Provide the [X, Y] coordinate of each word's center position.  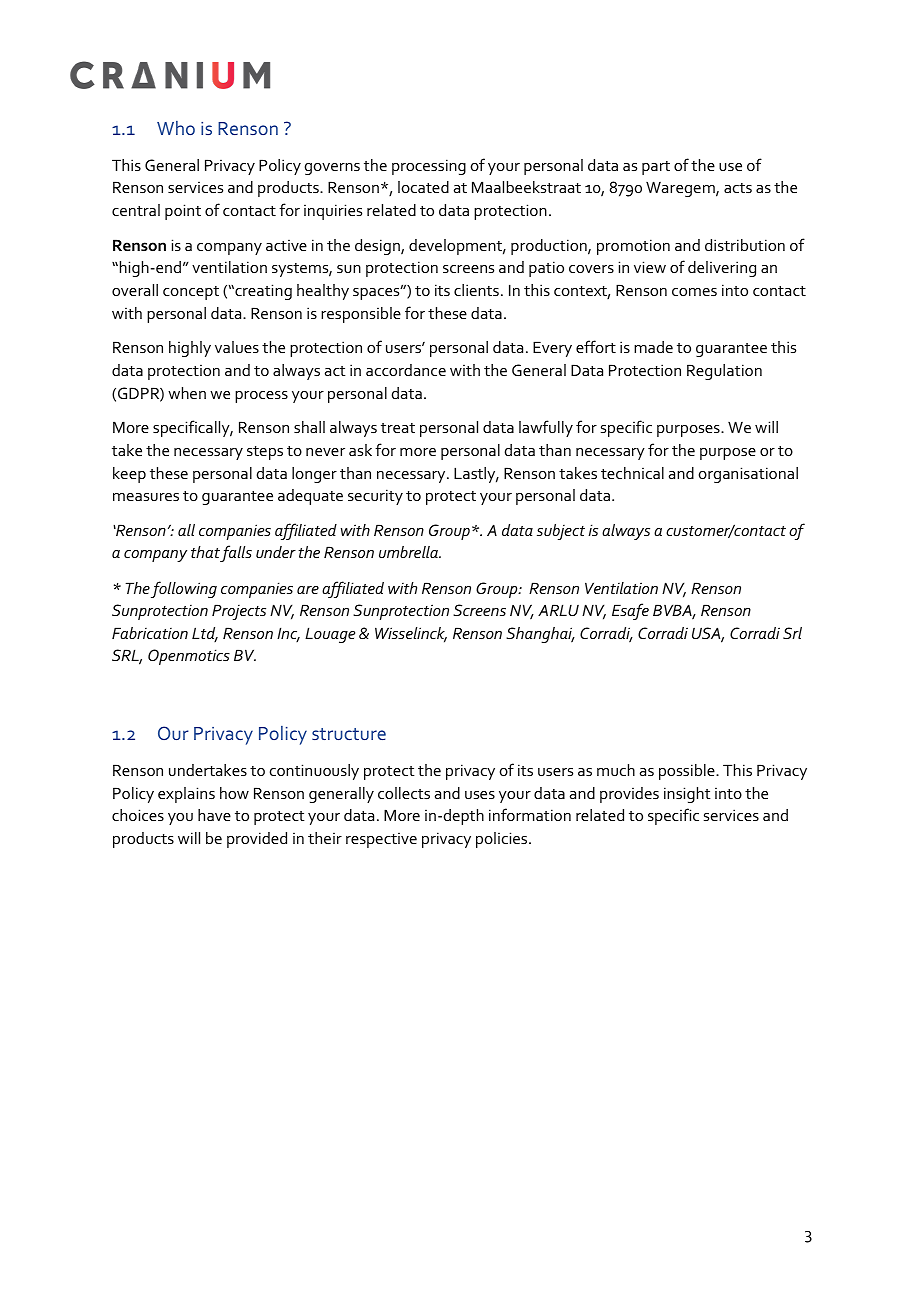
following [184, 589]
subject [561, 532]
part [656, 168]
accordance [406, 370]
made [653, 347]
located [423, 187]
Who [176, 128]
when [187, 393]
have [214, 815]
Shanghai [540, 635]
